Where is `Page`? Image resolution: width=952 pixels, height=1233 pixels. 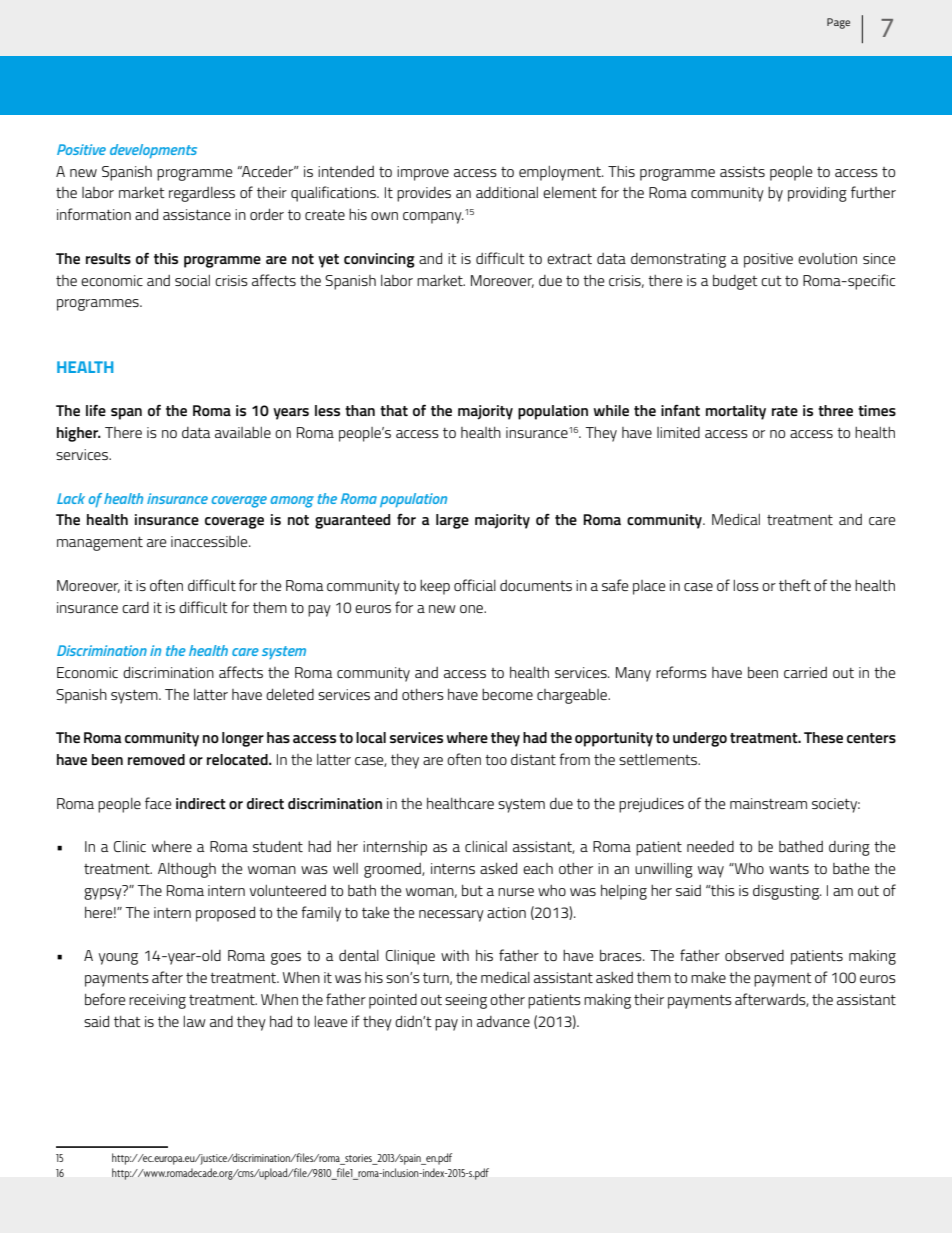
Page is located at coordinates (838, 23).
